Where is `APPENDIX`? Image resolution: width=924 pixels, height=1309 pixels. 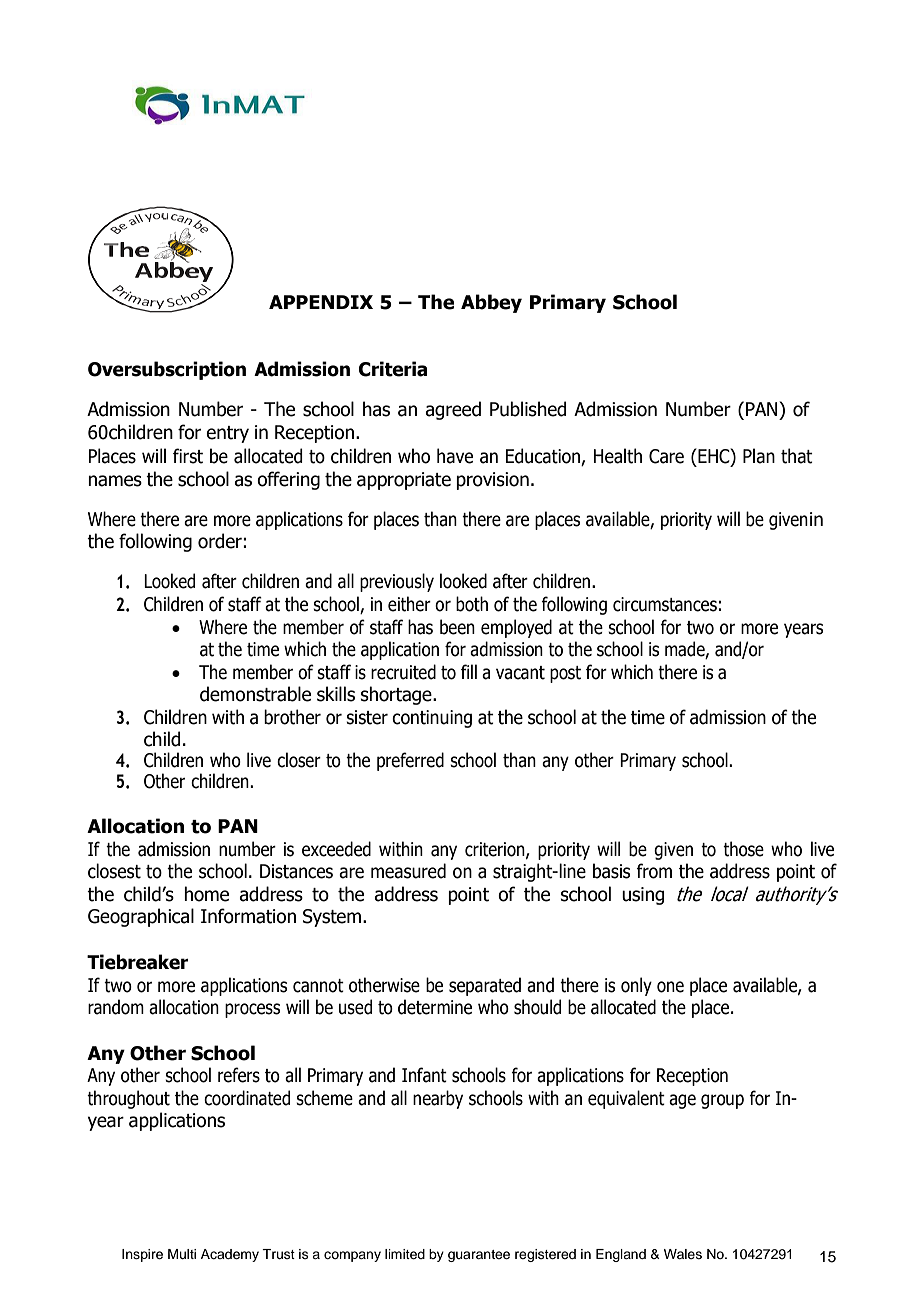
APPENDIX is located at coordinates (321, 302).
